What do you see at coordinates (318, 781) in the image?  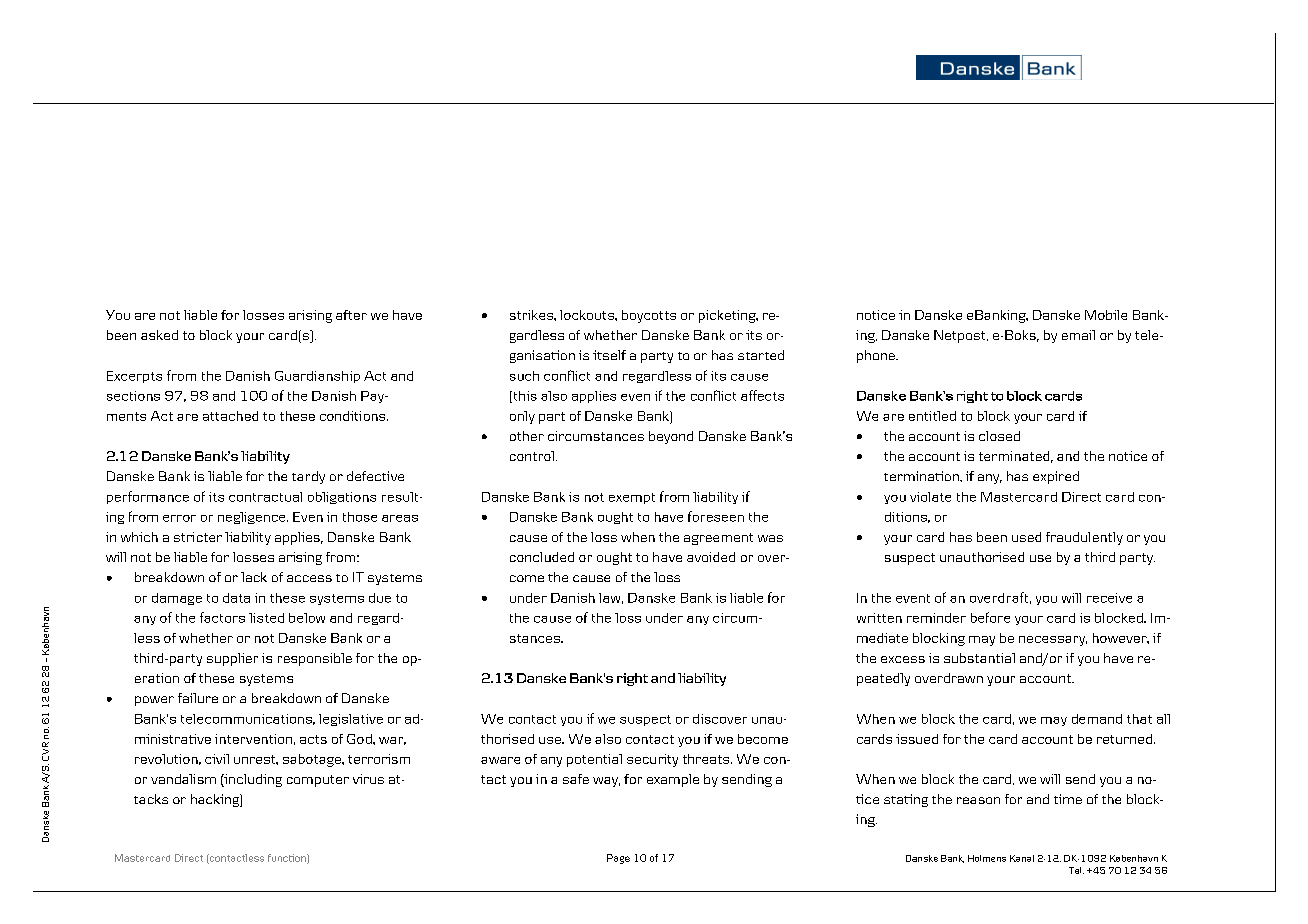 I see `computer` at bounding box center [318, 781].
